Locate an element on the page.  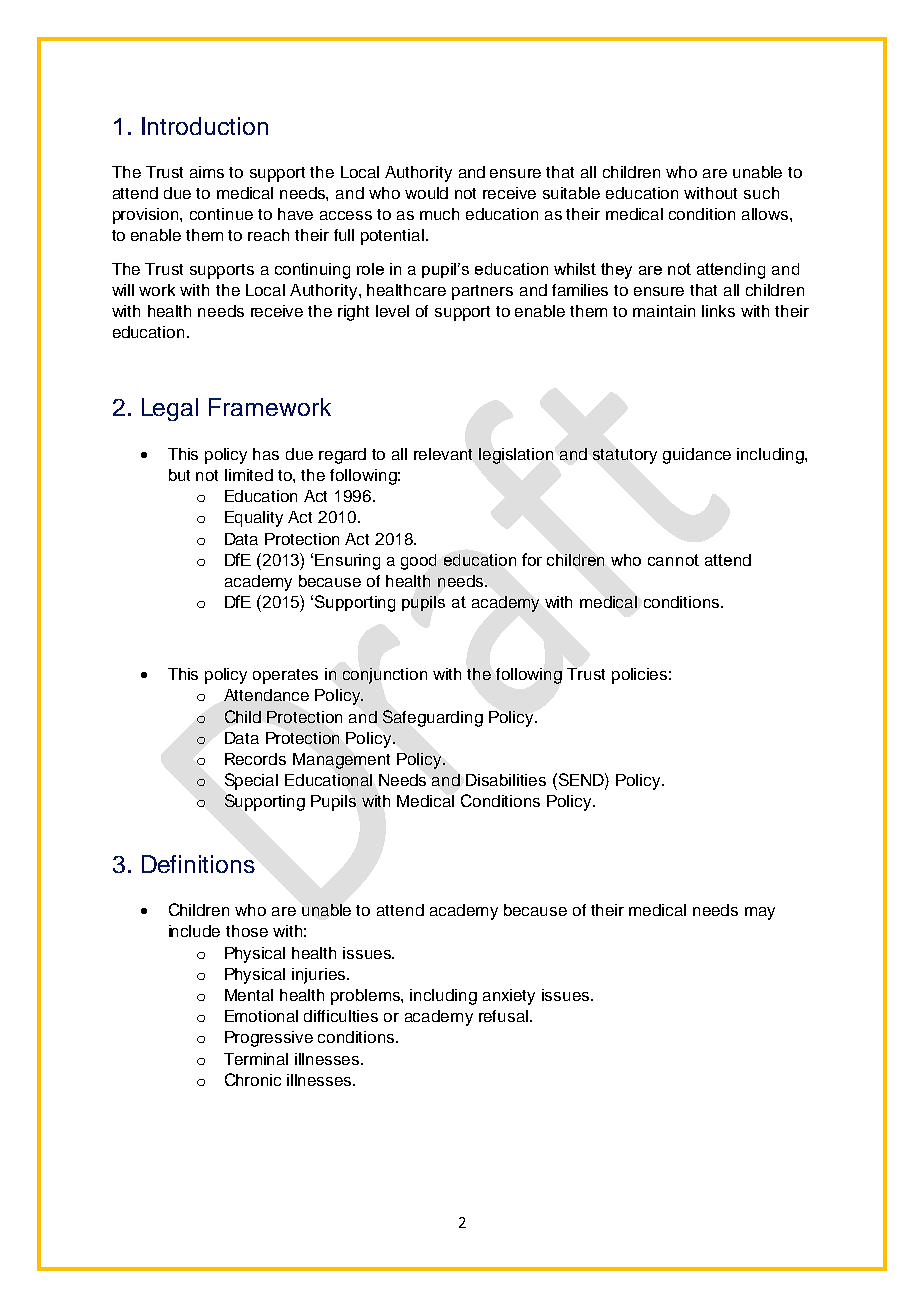
guidance is located at coordinates (697, 456).
